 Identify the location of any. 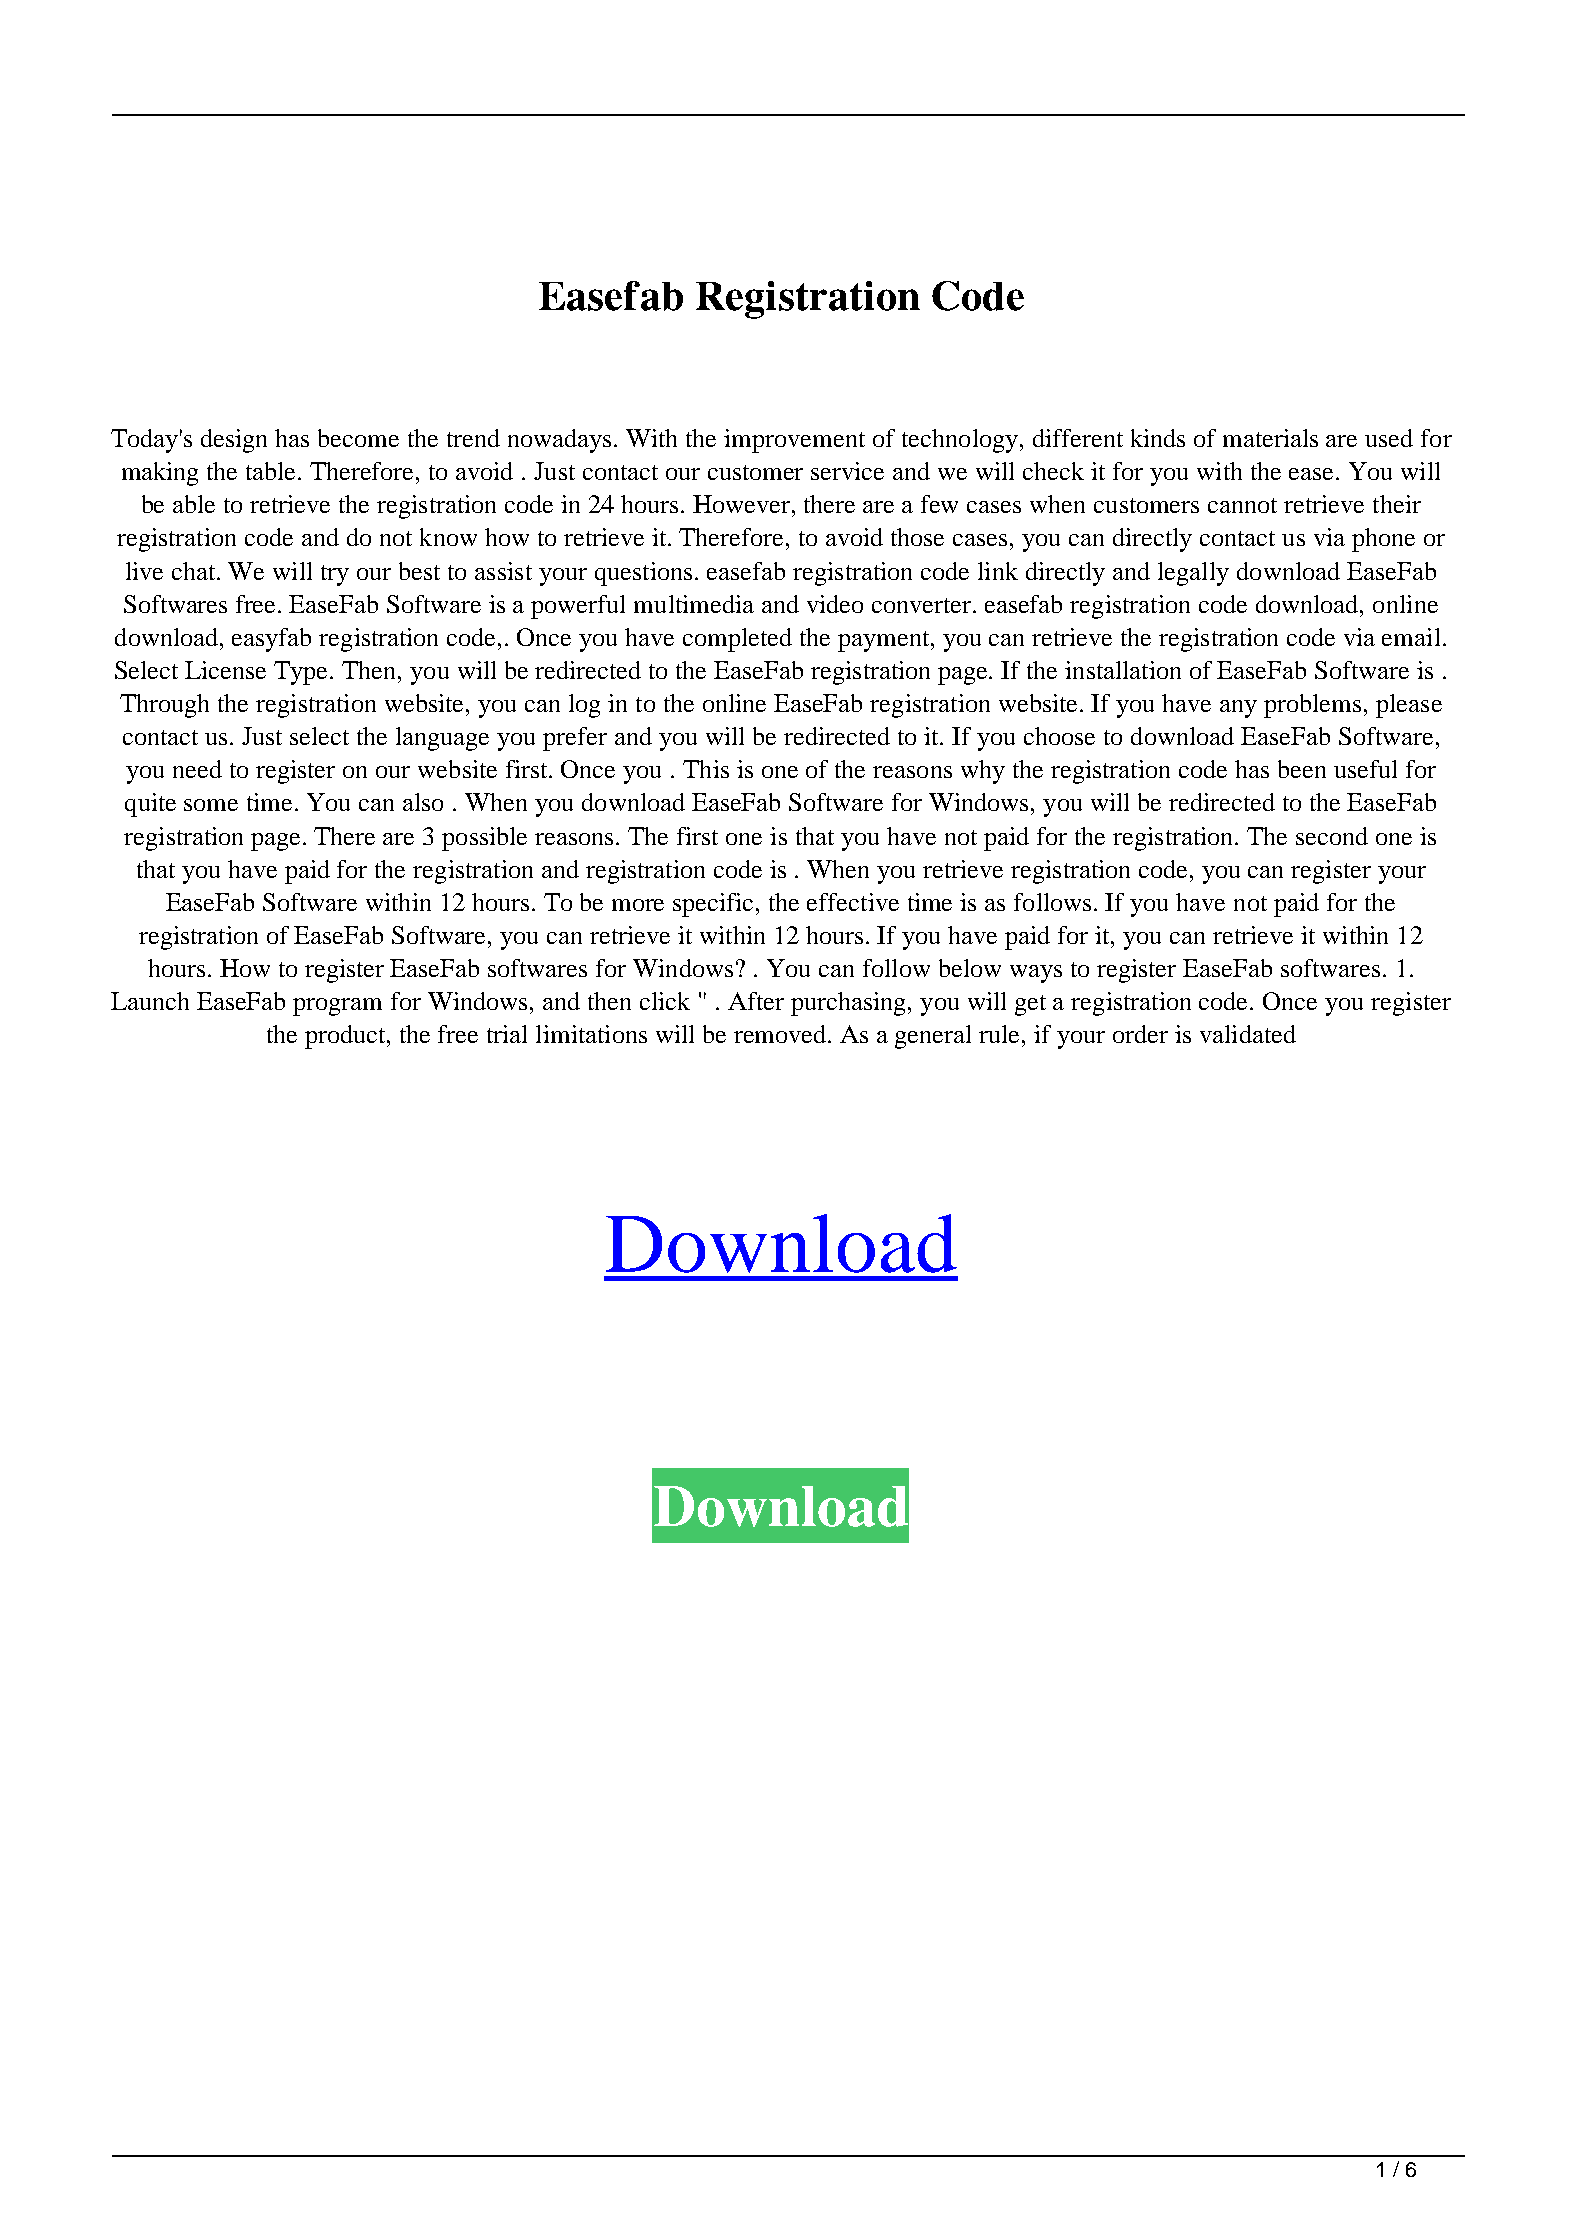
(1238, 709).
